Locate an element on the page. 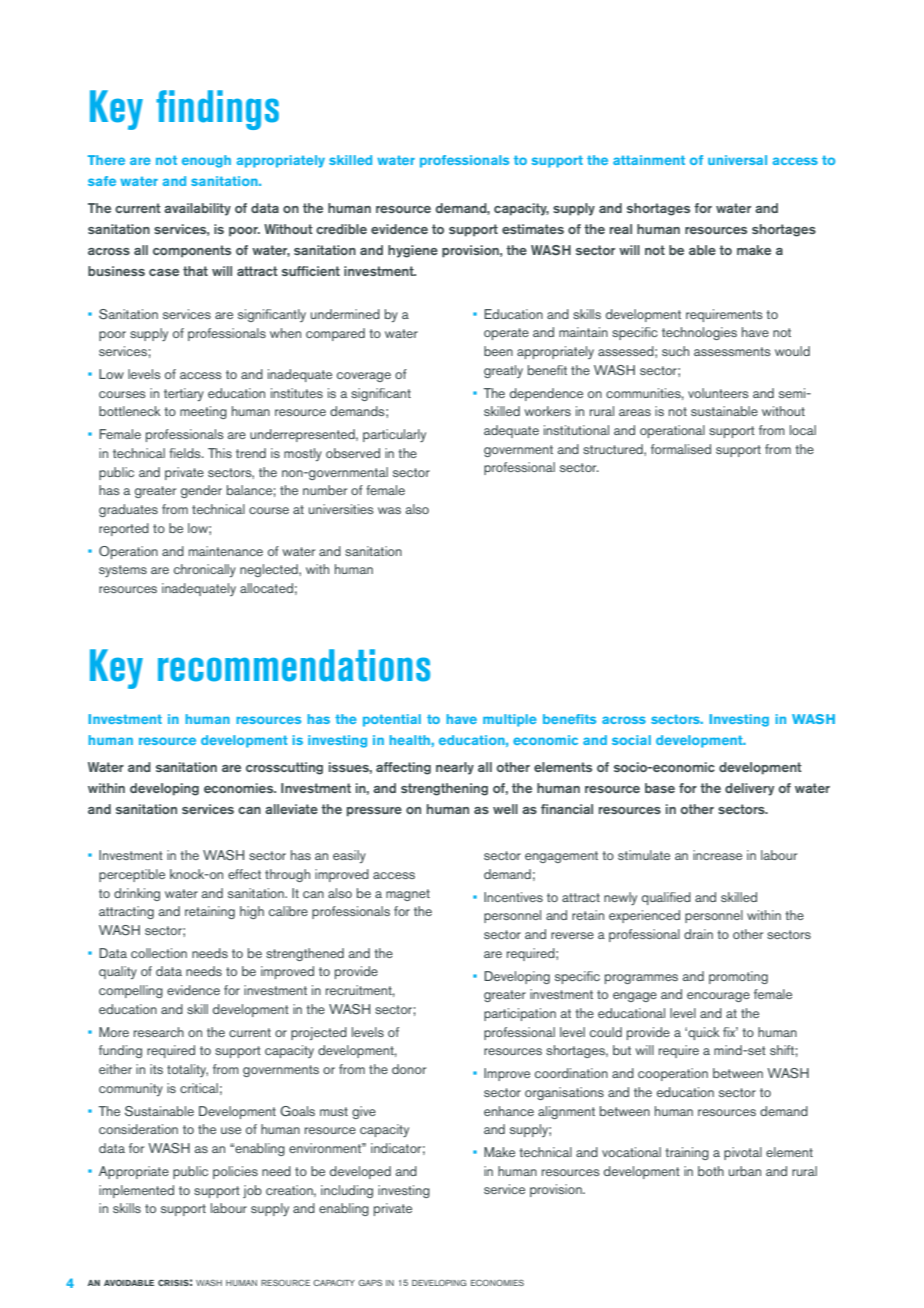 The width and height of the page is (924, 1308). universal is located at coordinates (737, 160).
